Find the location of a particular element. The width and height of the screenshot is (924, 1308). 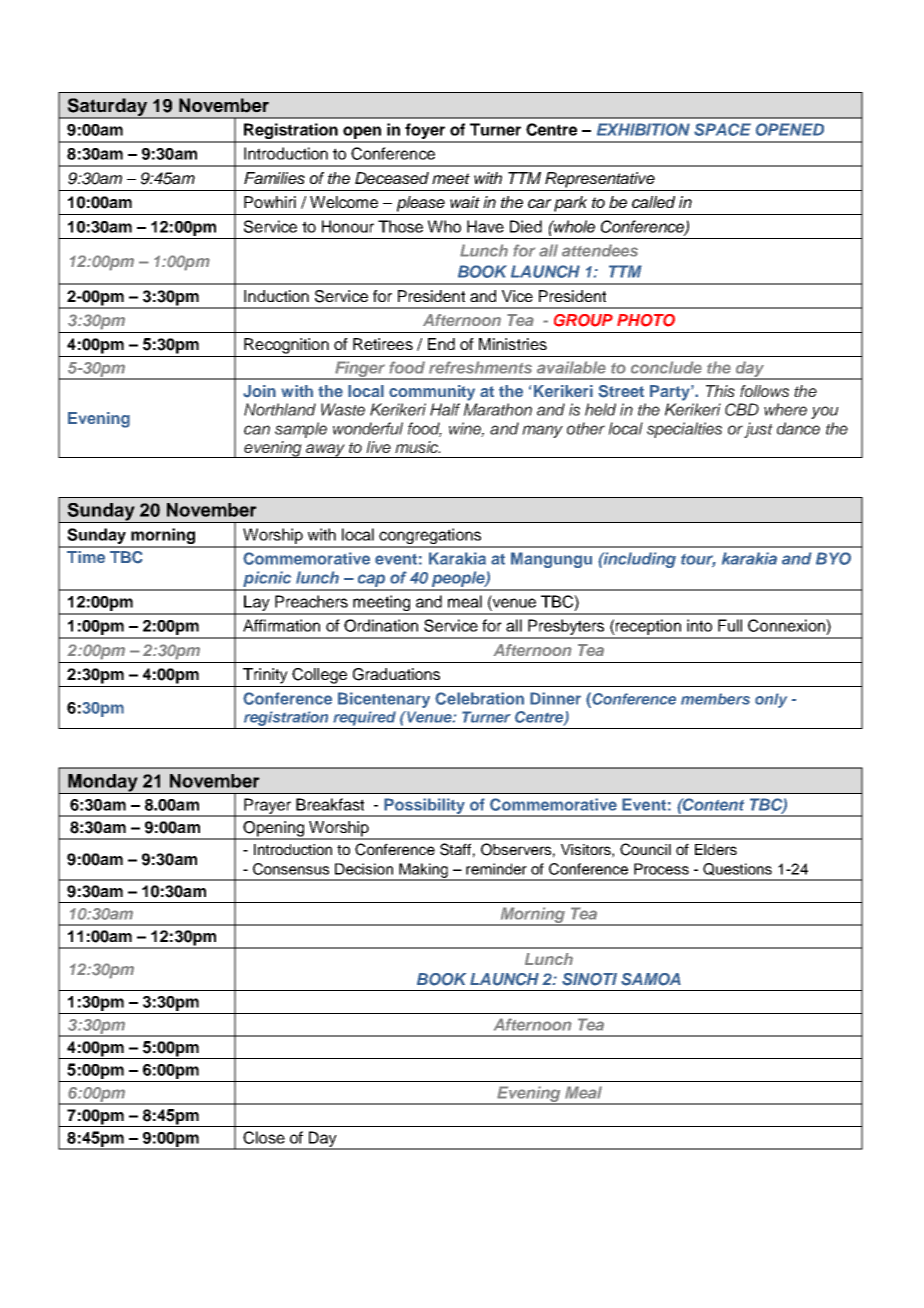

Questions is located at coordinates (737, 869).
